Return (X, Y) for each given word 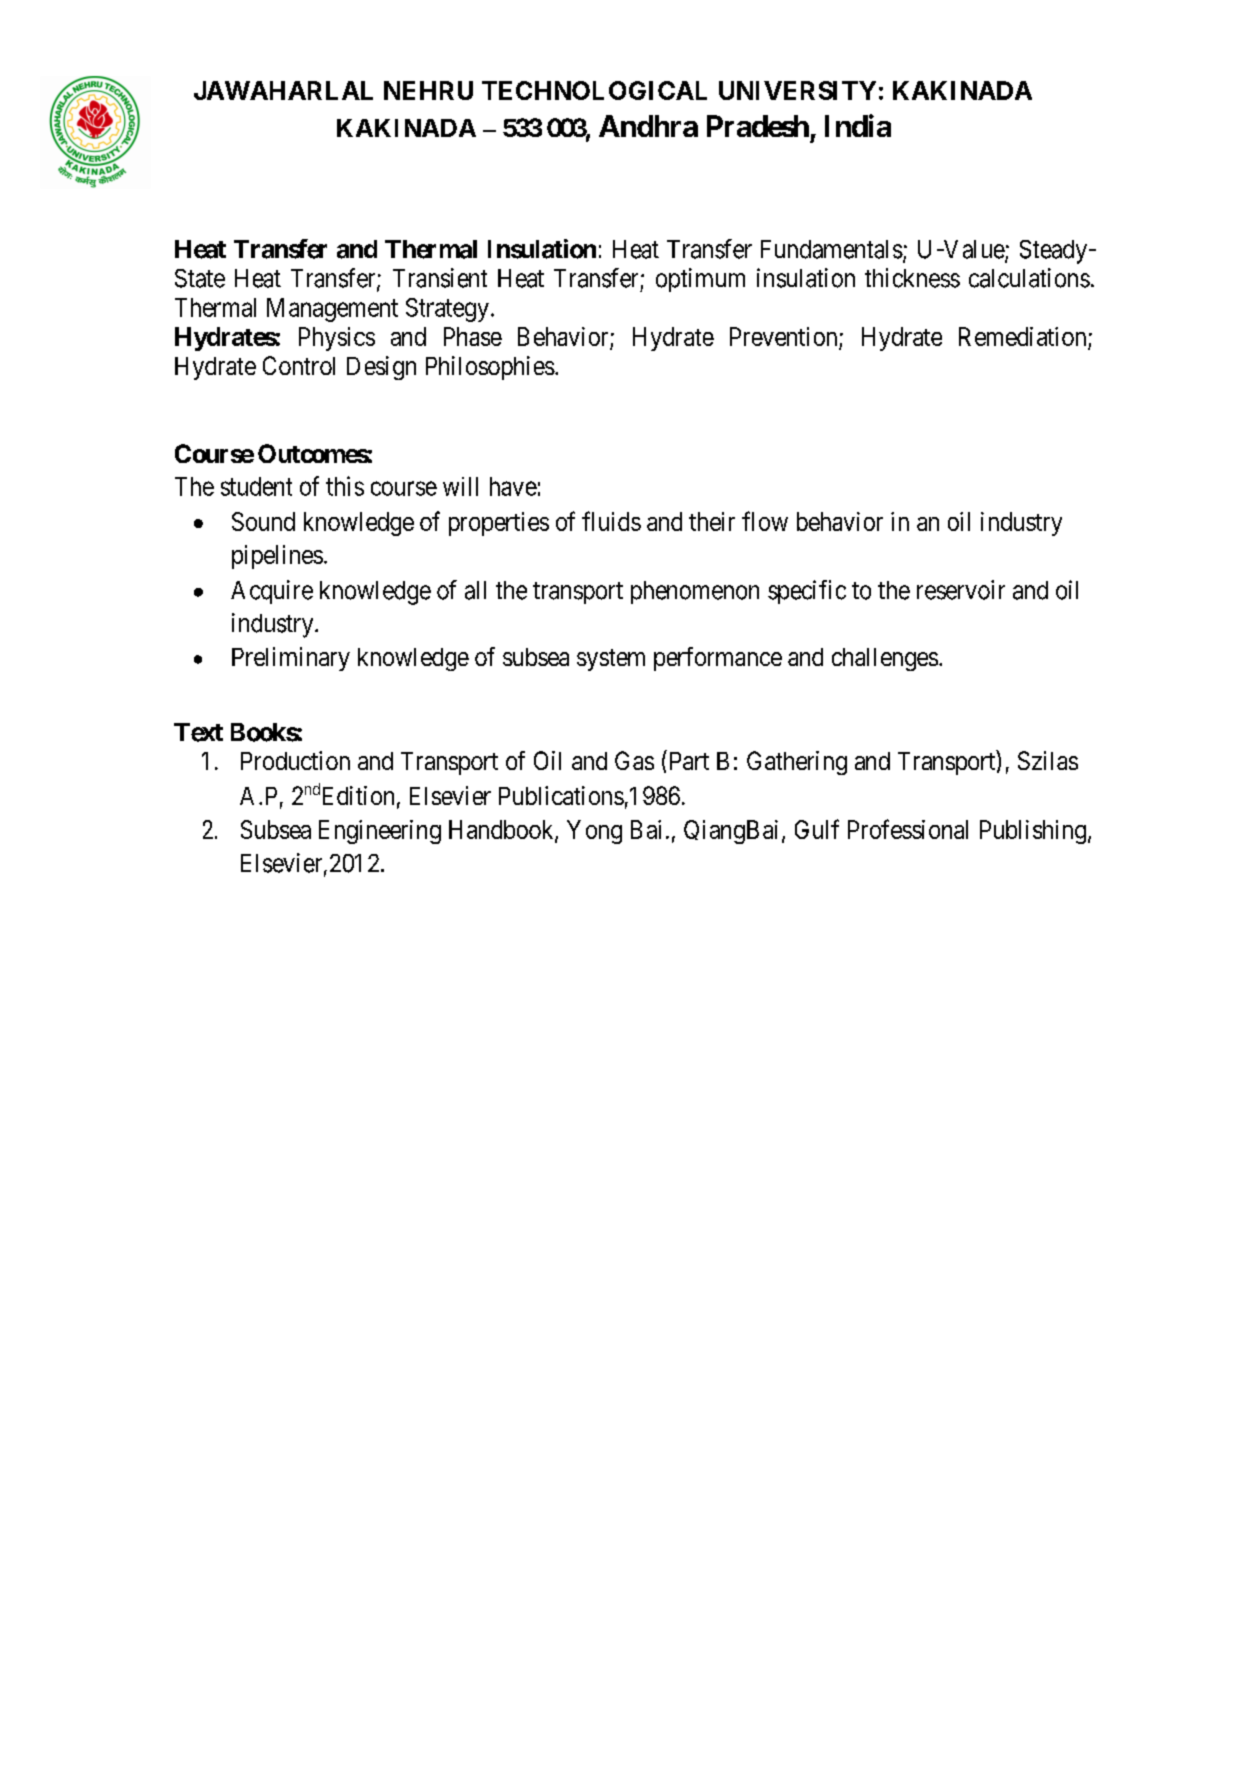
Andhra (648, 126)
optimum (700, 280)
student (256, 486)
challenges (885, 659)
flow (765, 521)
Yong (594, 832)
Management (332, 310)
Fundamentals (832, 249)
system (611, 660)
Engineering (380, 832)
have (513, 486)
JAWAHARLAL (283, 90)
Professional (908, 829)
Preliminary (291, 659)
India (858, 125)
